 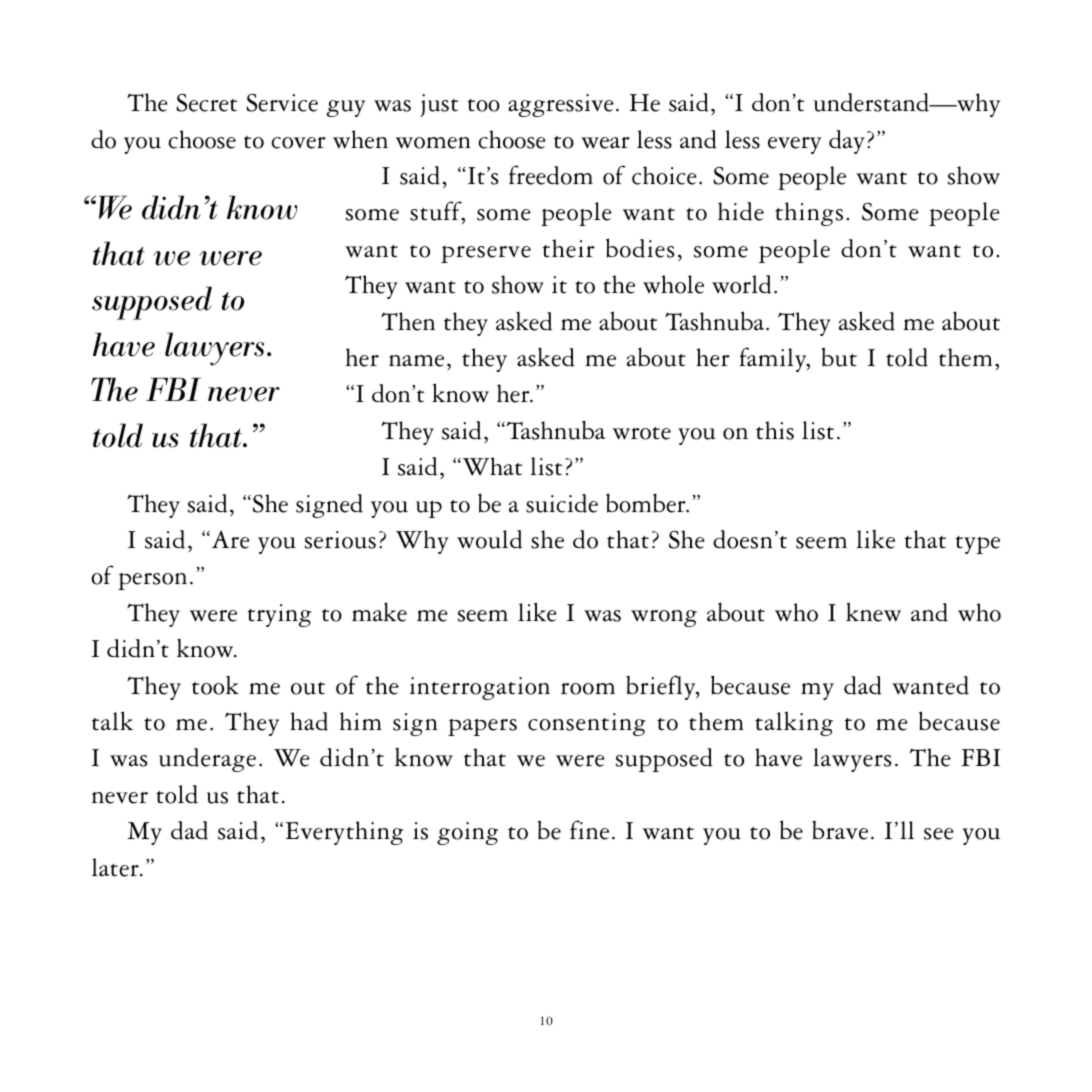 What do you see at coordinates (847, 142) in the image?
I see `day` at bounding box center [847, 142].
